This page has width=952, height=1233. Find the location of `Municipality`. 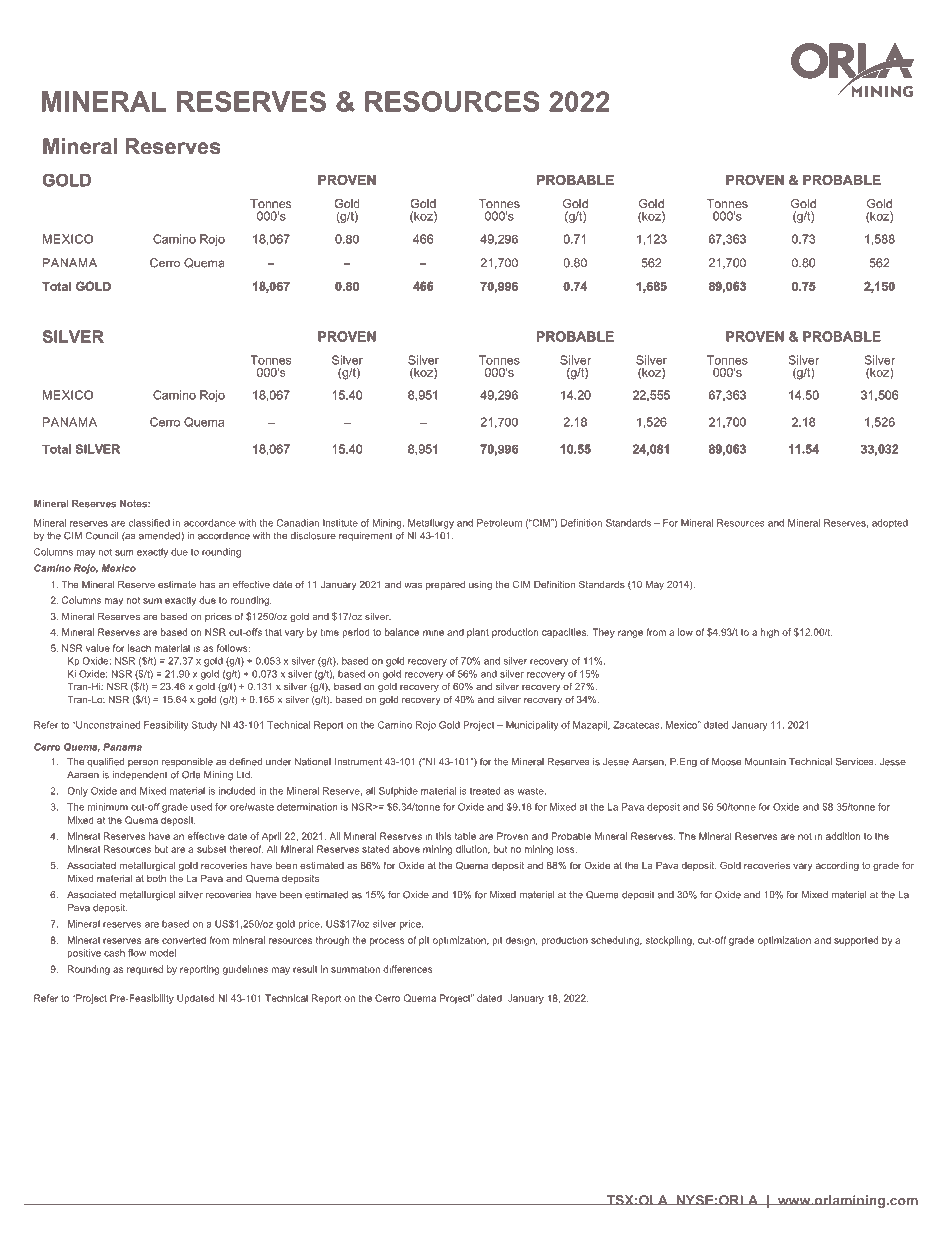

Municipality is located at coordinates (532, 726).
